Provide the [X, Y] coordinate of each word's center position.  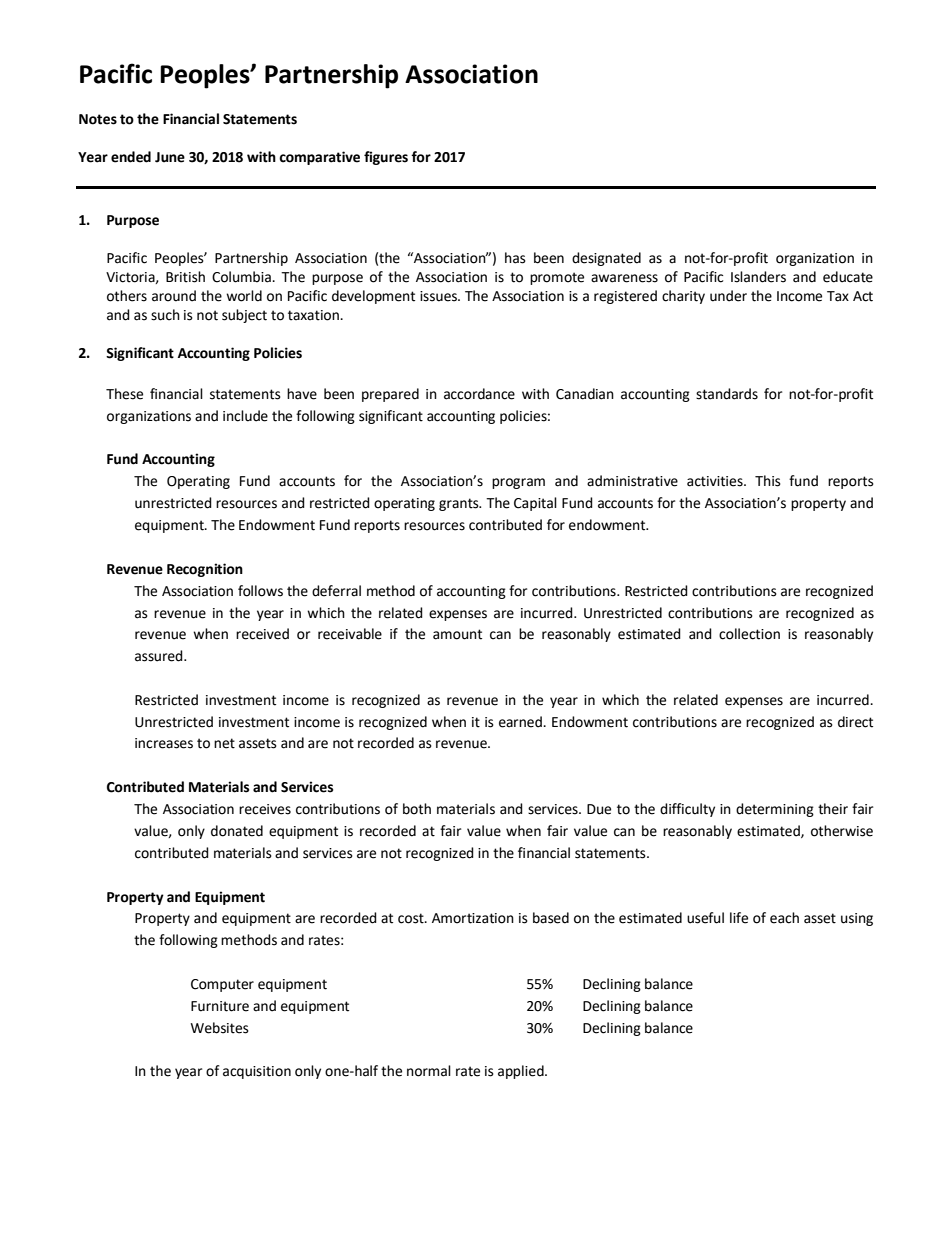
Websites [219, 1028]
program [518, 483]
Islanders [758, 277]
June [170, 157]
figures [386, 158]
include [245, 416]
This [768, 481]
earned [521, 722]
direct [855, 722]
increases [164, 743]
